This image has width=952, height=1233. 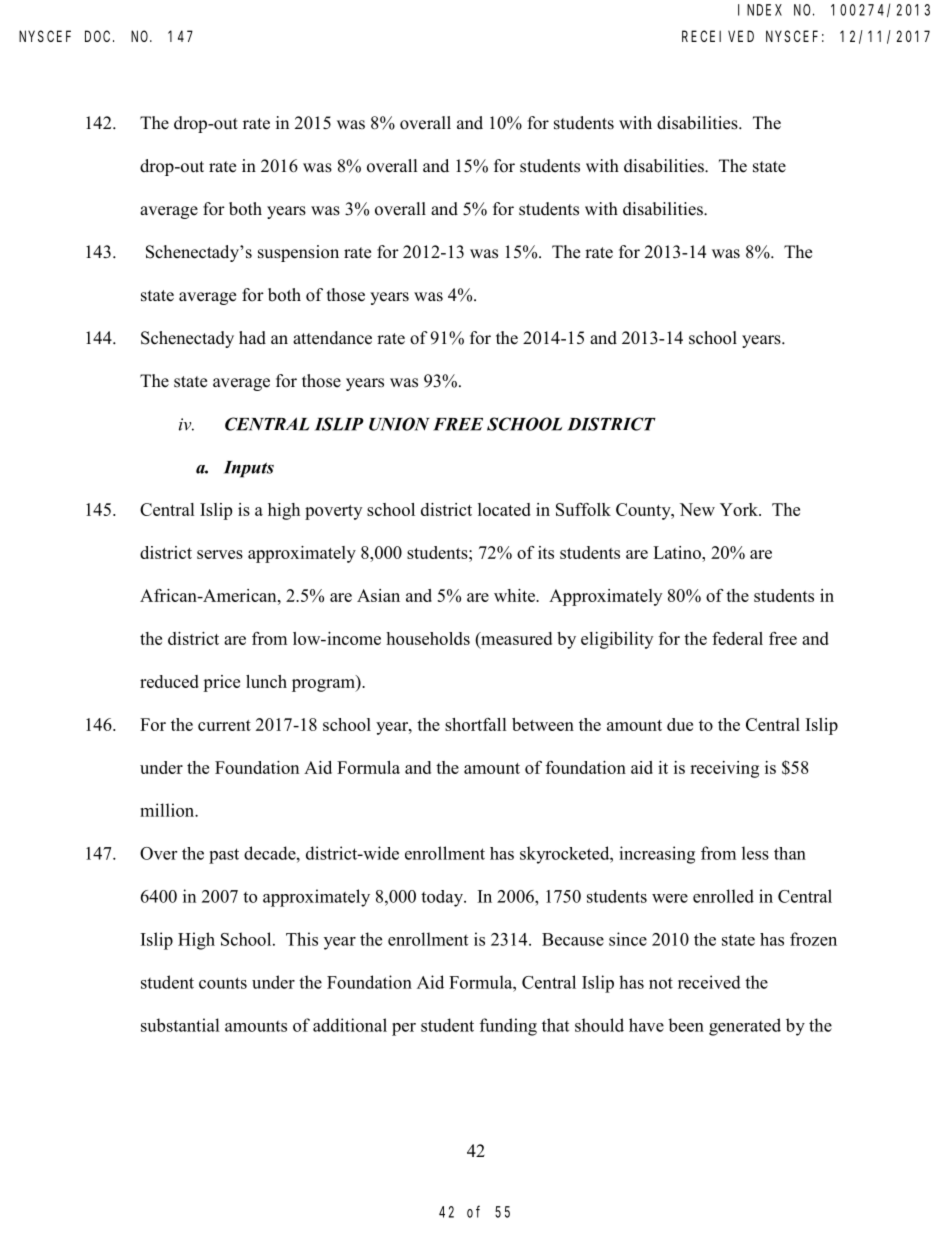 I want to click on DOC, so click(x=99, y=36).
